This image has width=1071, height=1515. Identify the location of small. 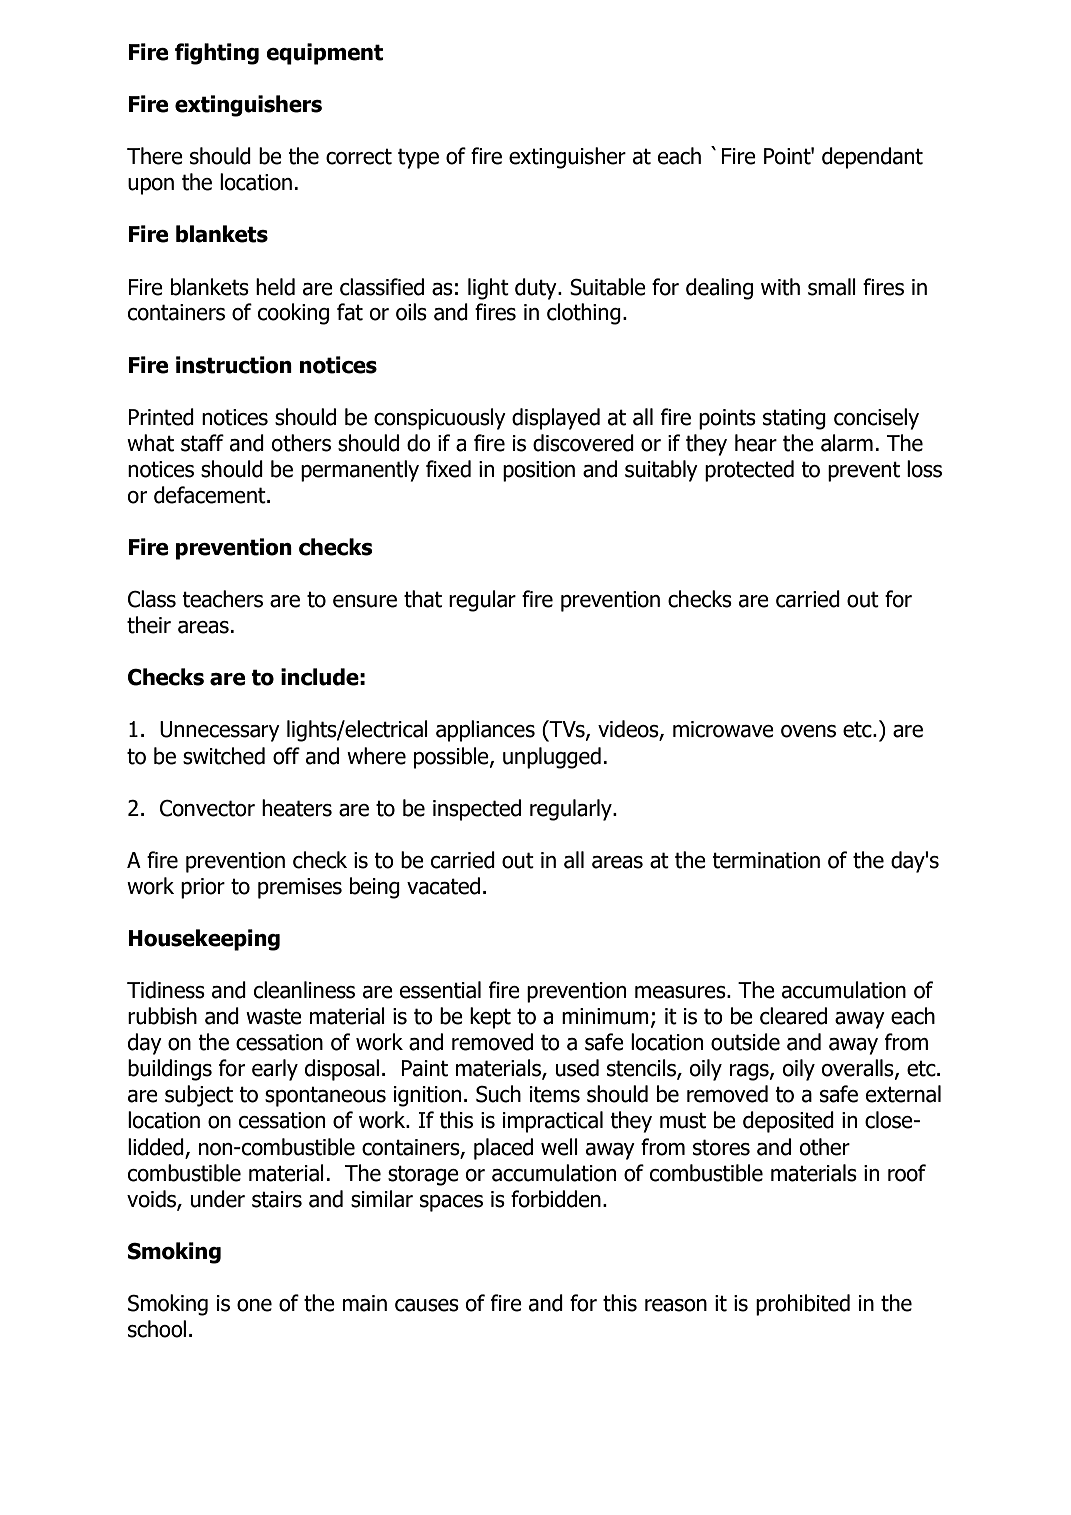
(832, 287).
